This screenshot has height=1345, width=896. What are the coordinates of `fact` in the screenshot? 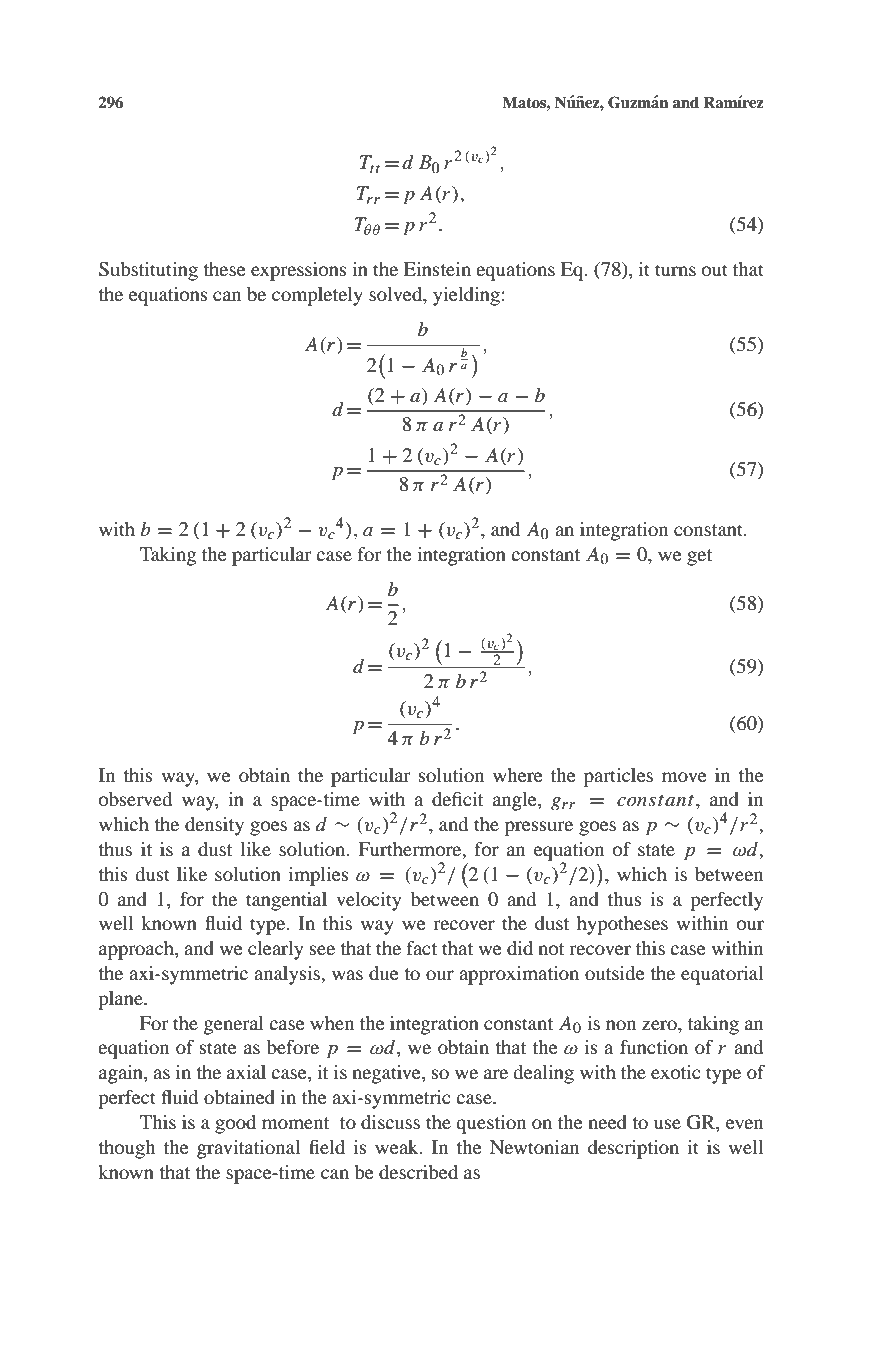 It's located at (422, 948).
